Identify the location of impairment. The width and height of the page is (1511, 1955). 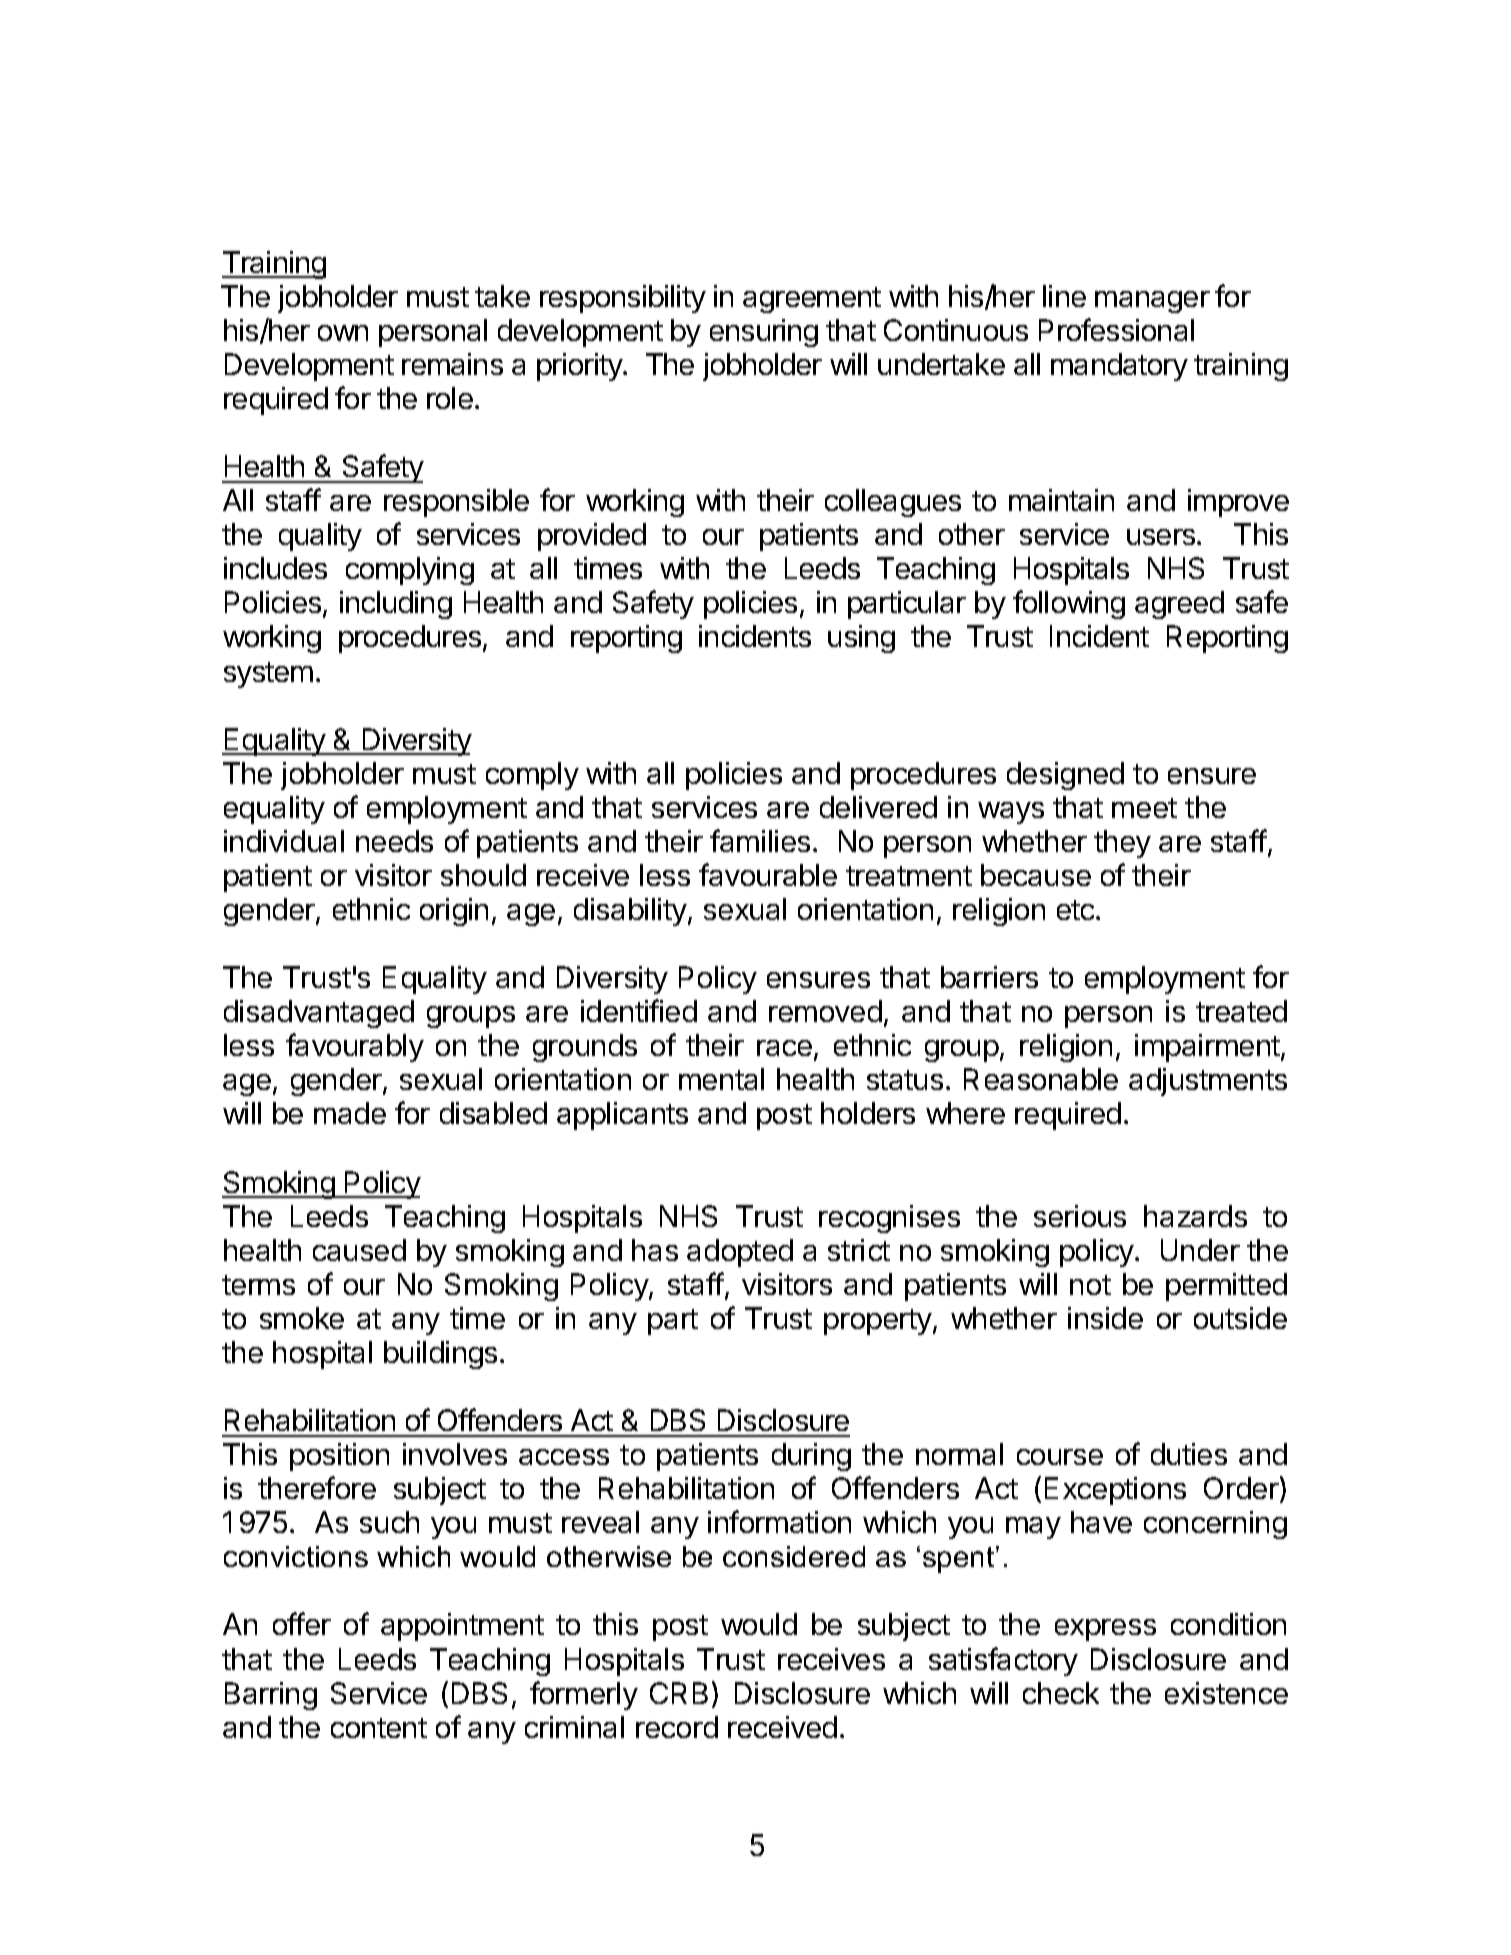
(1208, 1048).
